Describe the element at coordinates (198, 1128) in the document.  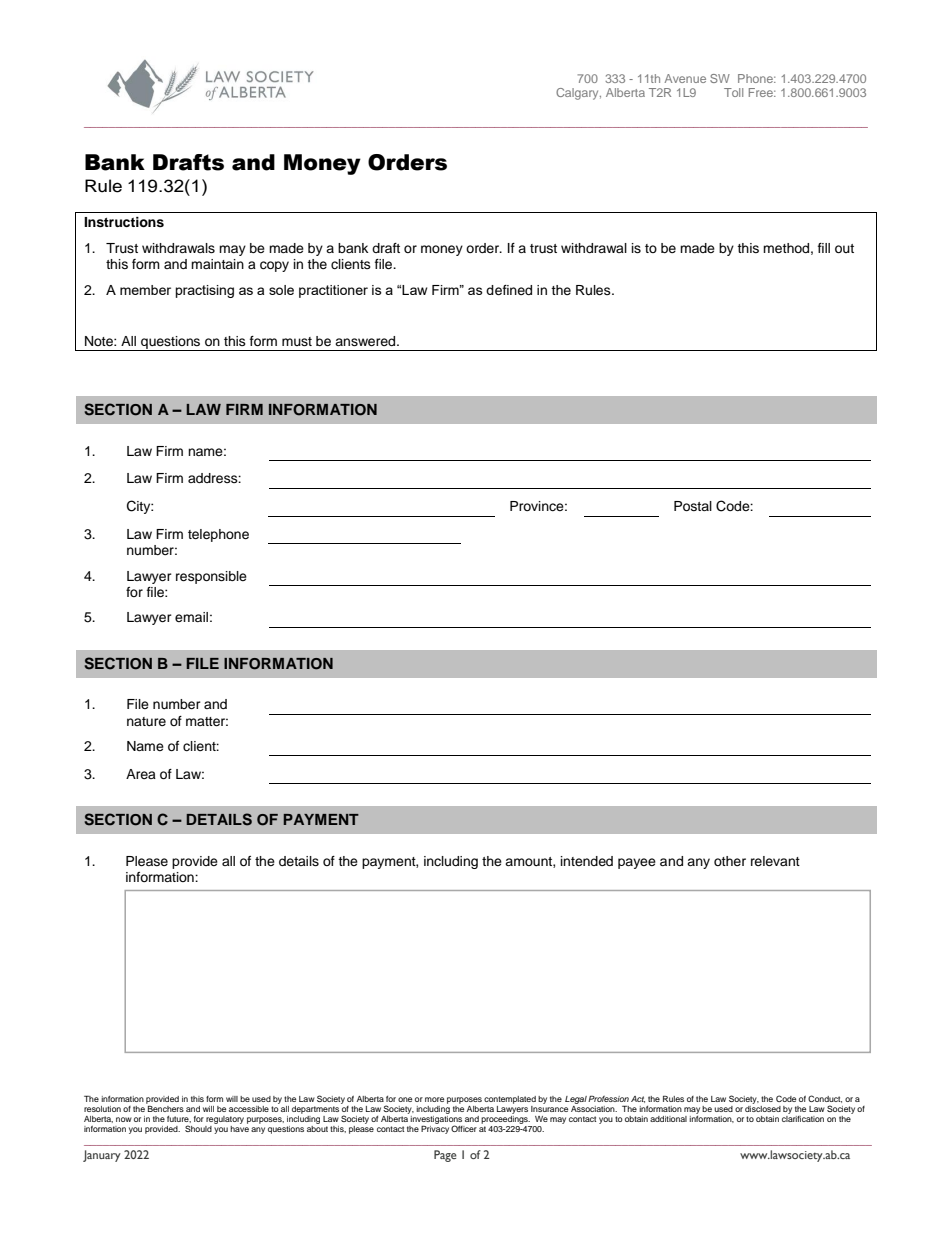
I see `Should` at that location.
